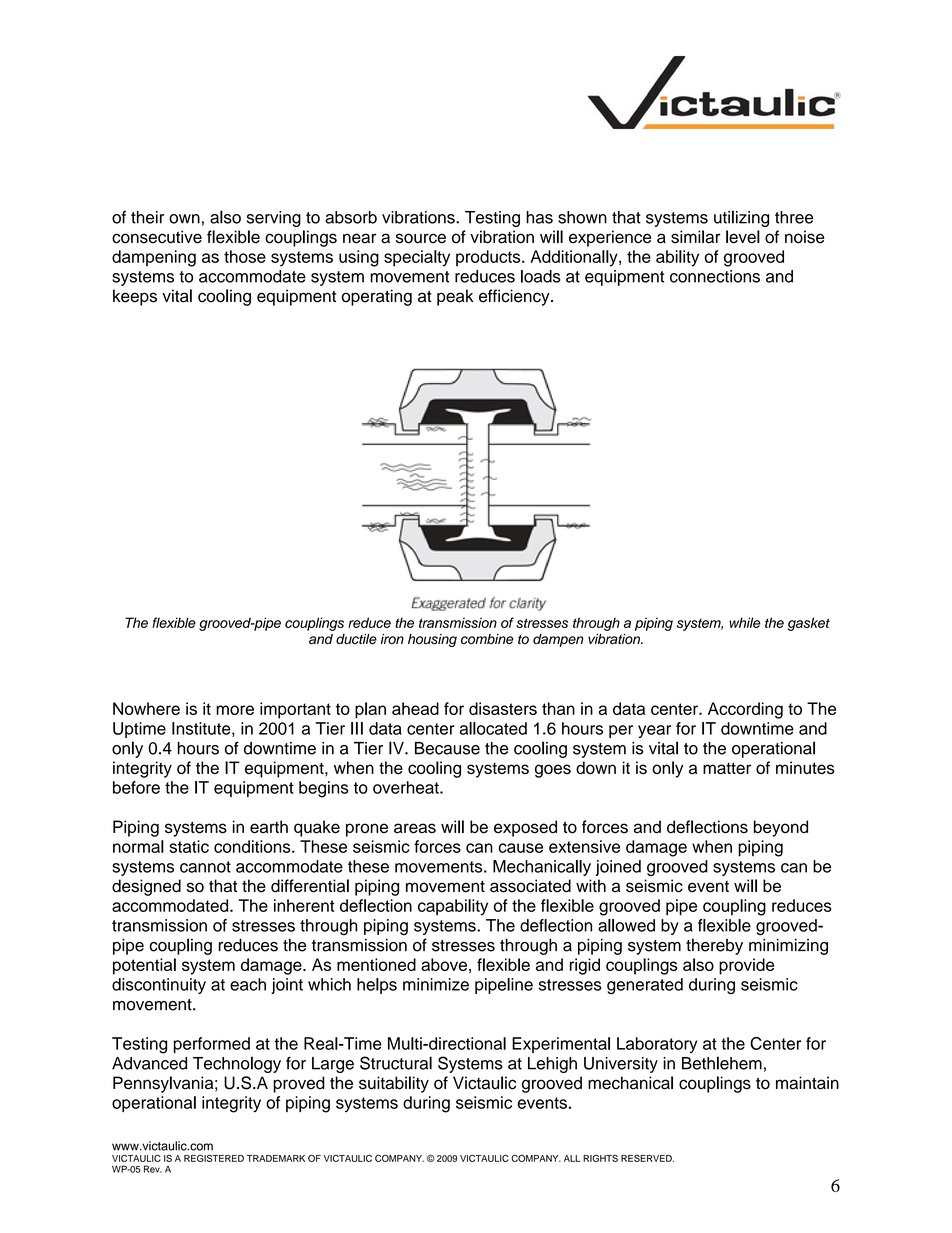  What do you see at coordinates (530, 886) in the screenshot?
I see `associated` at bounding box center [530, 886].
